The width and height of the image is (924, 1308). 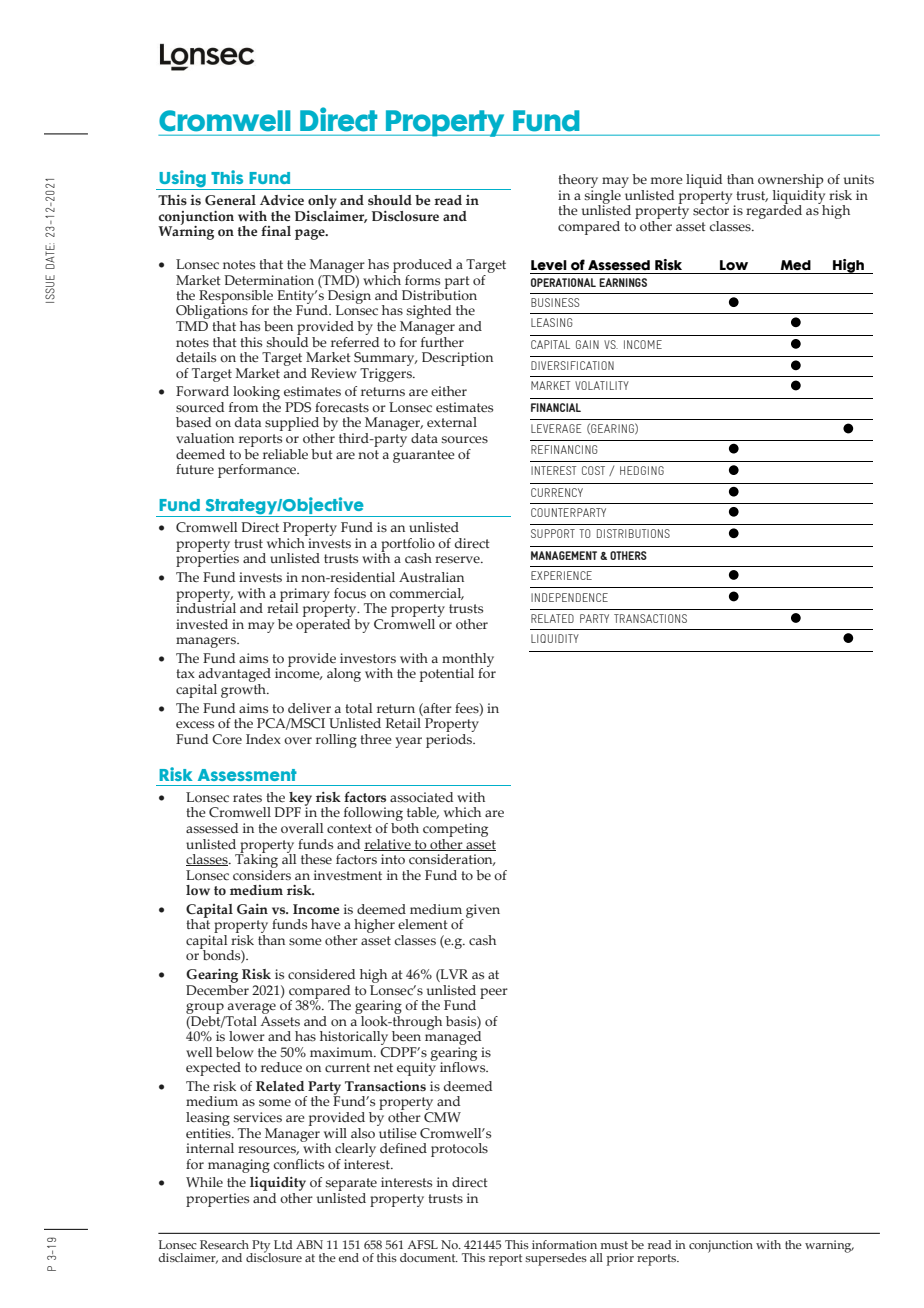 What do you see at coordinates (774, 211) in the image?
I see `regarded` at bounding box center [774, 211].
